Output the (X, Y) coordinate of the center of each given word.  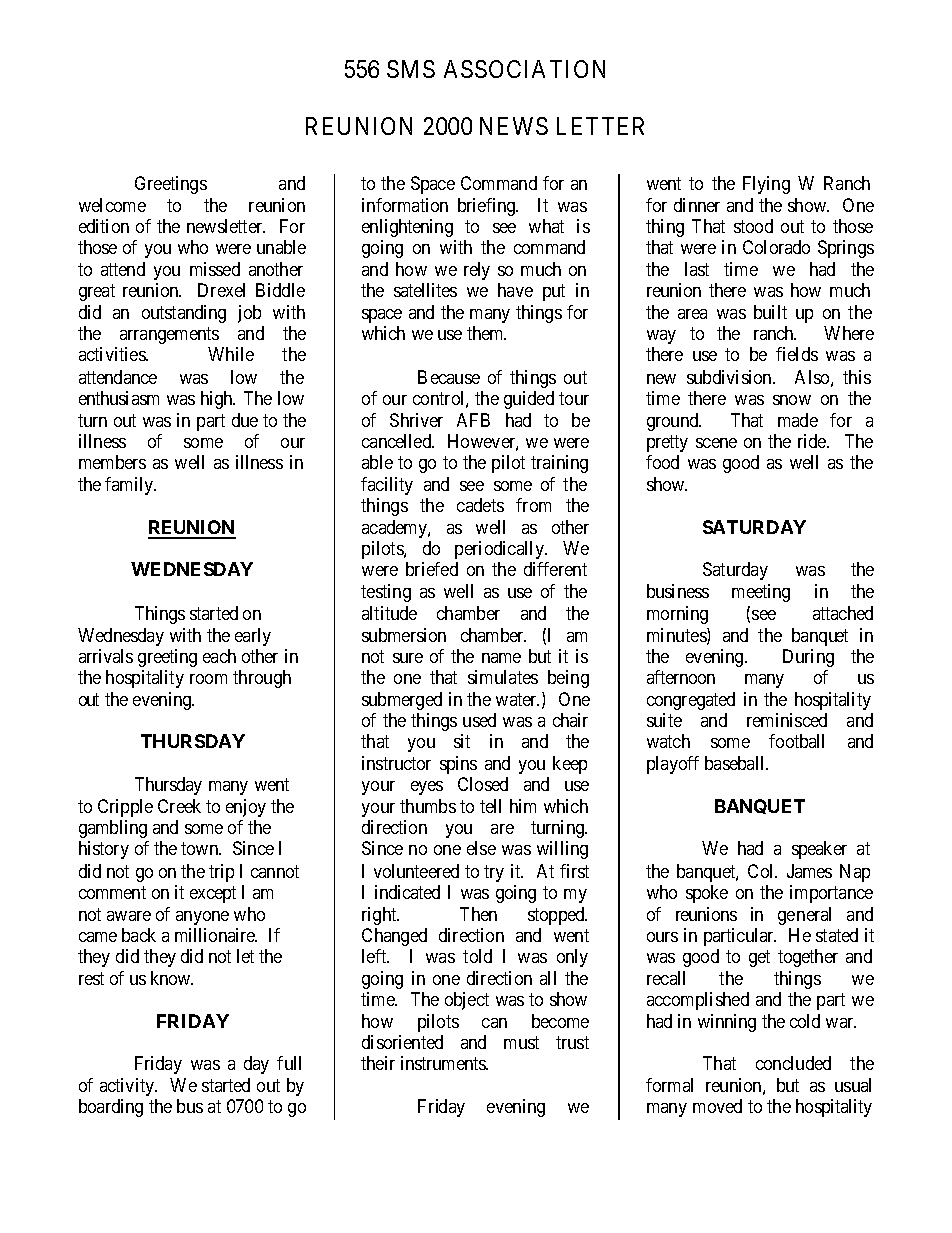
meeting (761, 593)
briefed (432, 569)
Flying (766, 185)
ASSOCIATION (524, 69)
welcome (112, 205)
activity (128, 1087)
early (253, 637)
